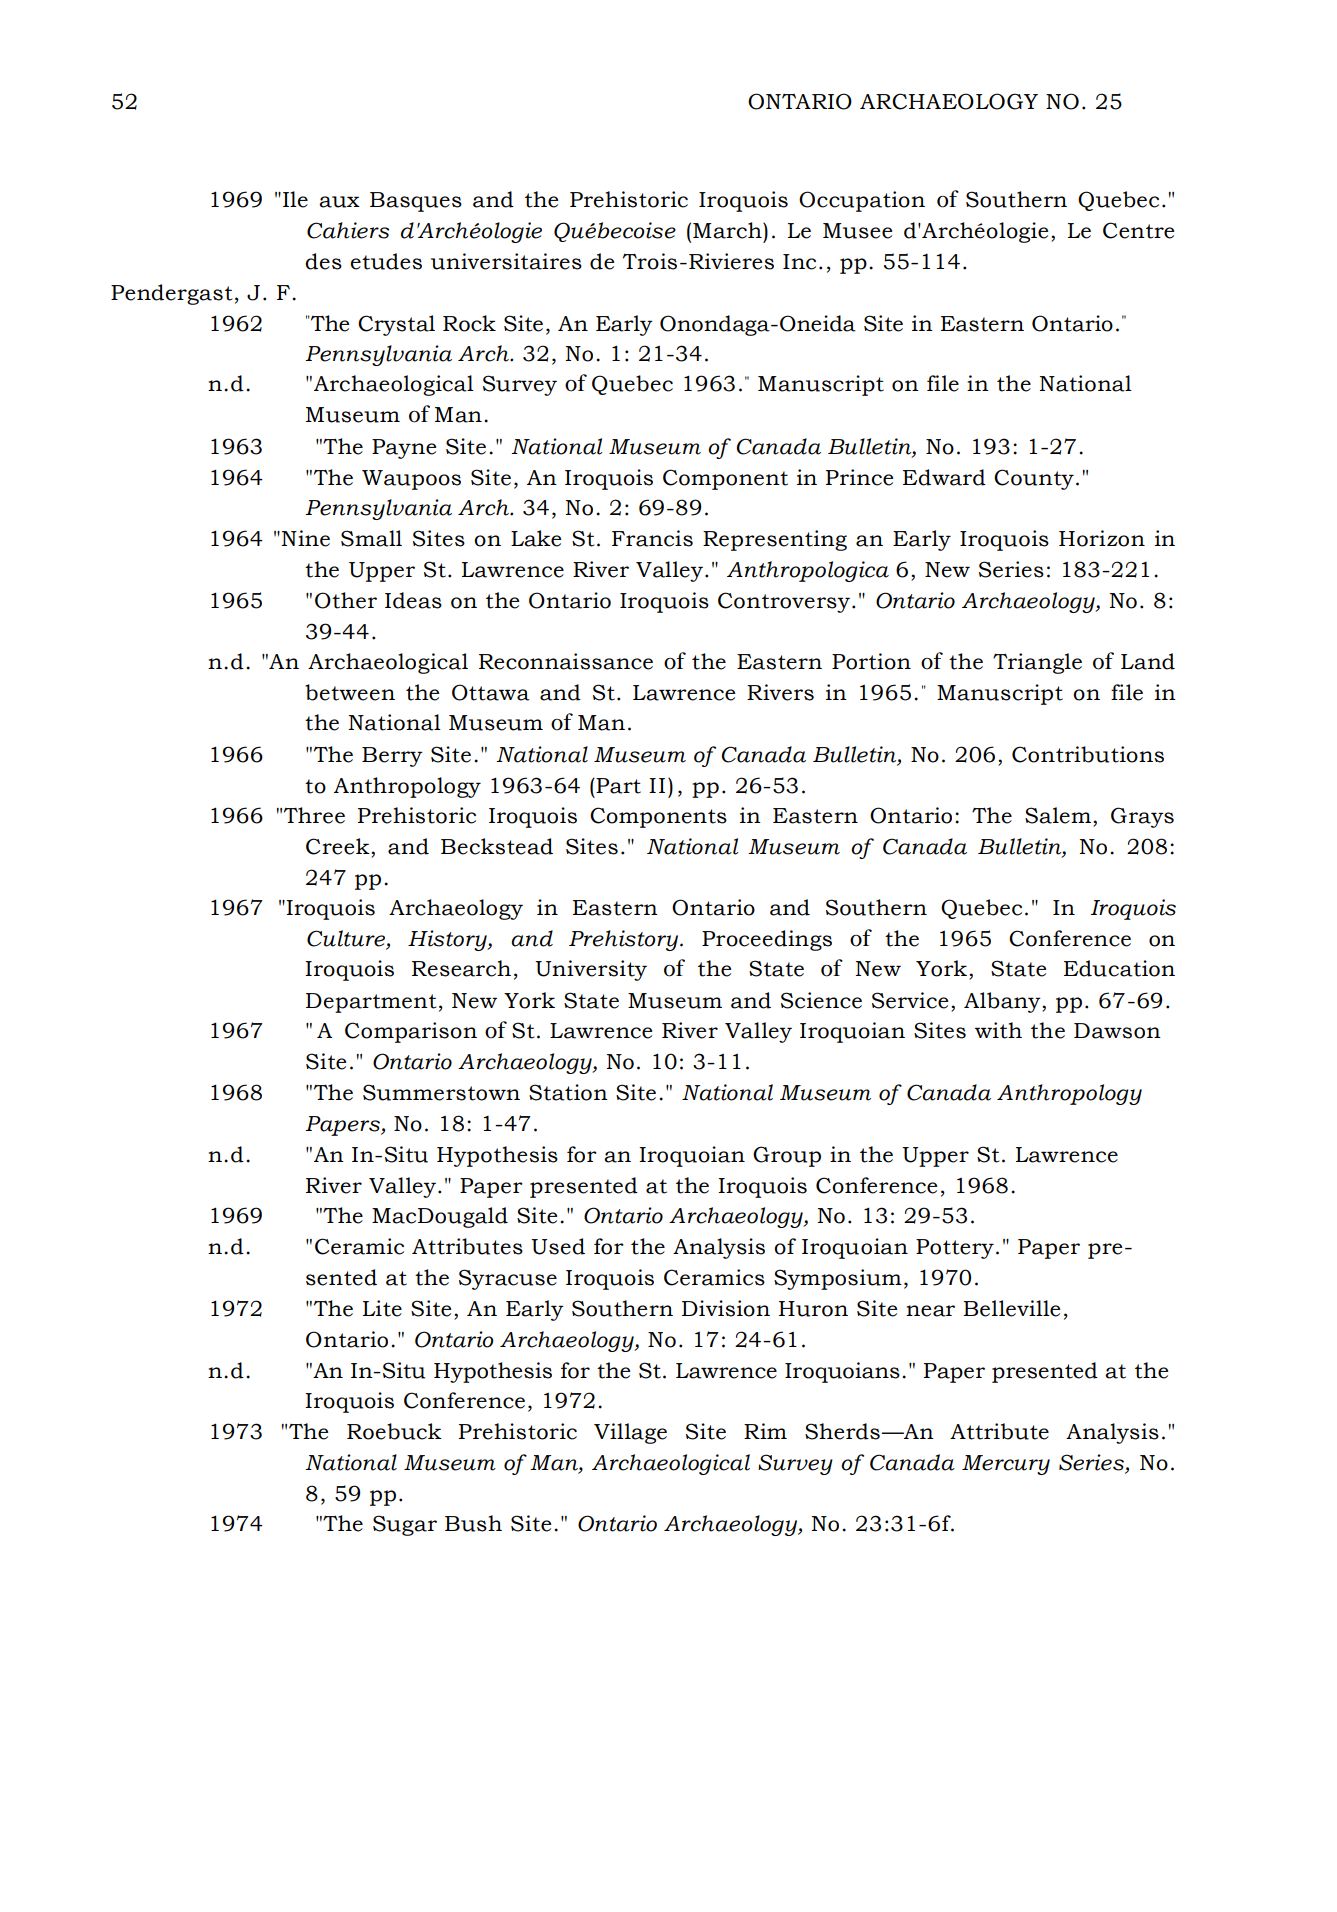 Image resolution: width=1337 pixels, height=1912 pixels. Describe the element at coordinates (339, 202) in the page. I see `aux` at that location.
